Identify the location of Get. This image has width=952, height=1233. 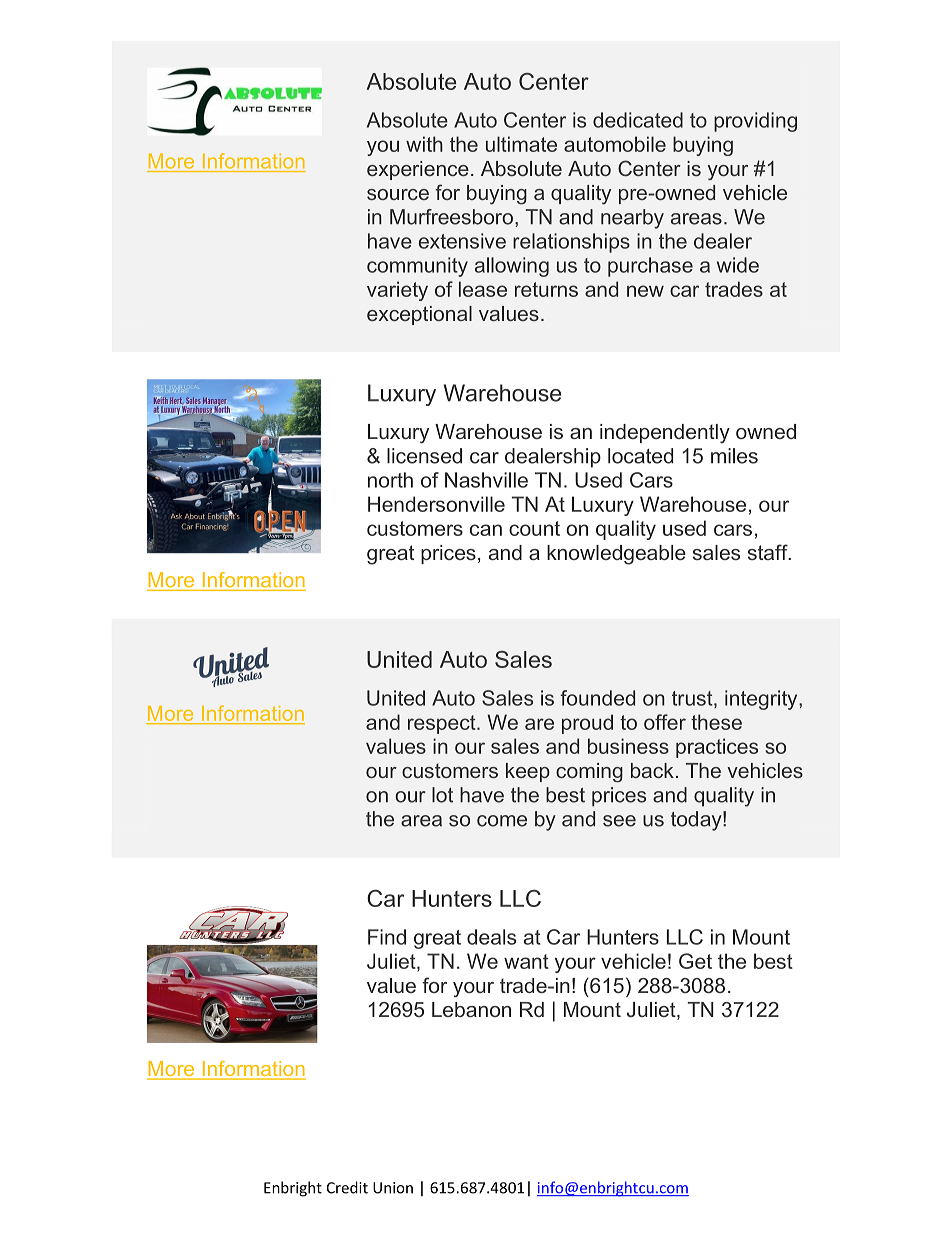
(695, 961).
